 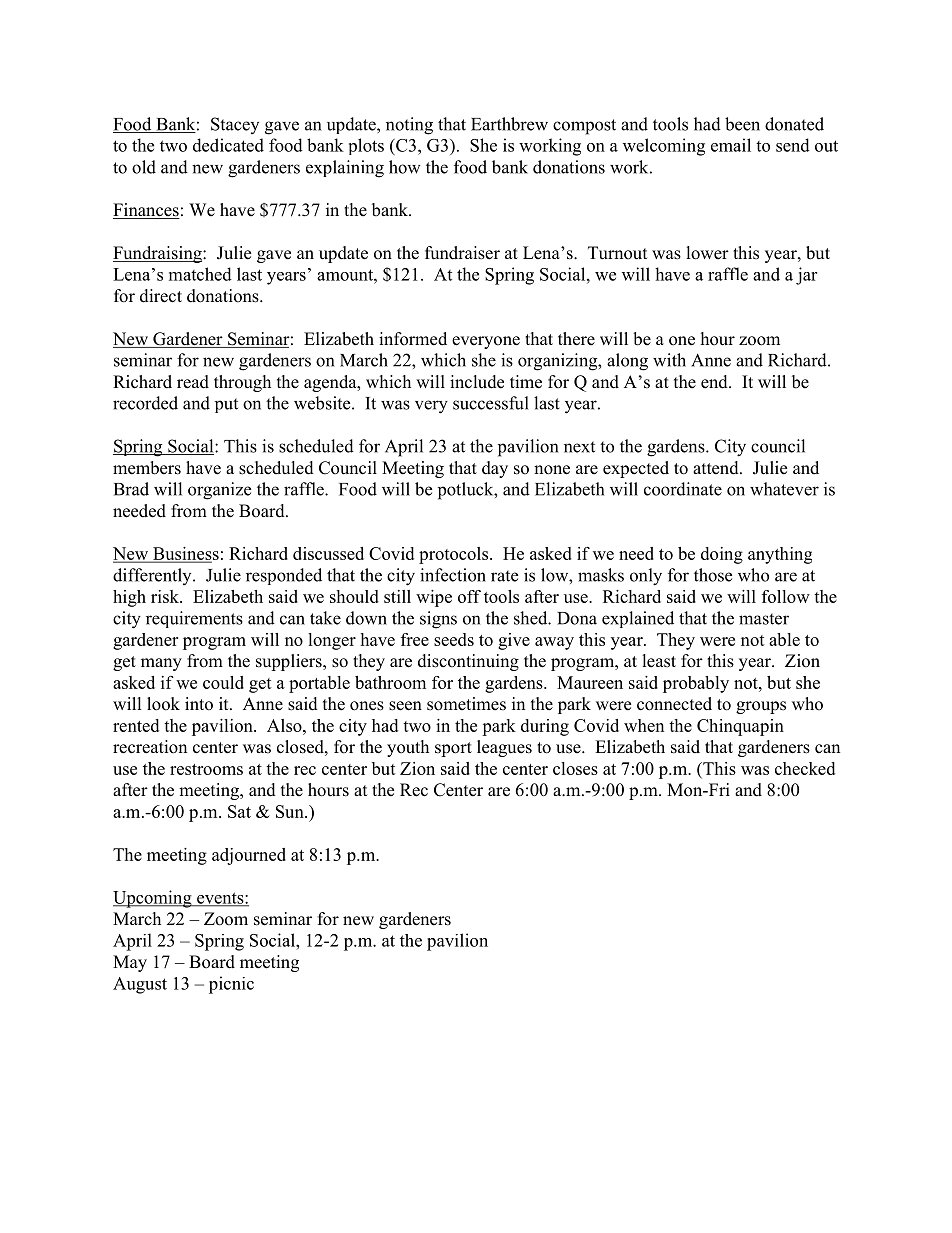 I want to click on dedicated, so click(x=228, y=145).
